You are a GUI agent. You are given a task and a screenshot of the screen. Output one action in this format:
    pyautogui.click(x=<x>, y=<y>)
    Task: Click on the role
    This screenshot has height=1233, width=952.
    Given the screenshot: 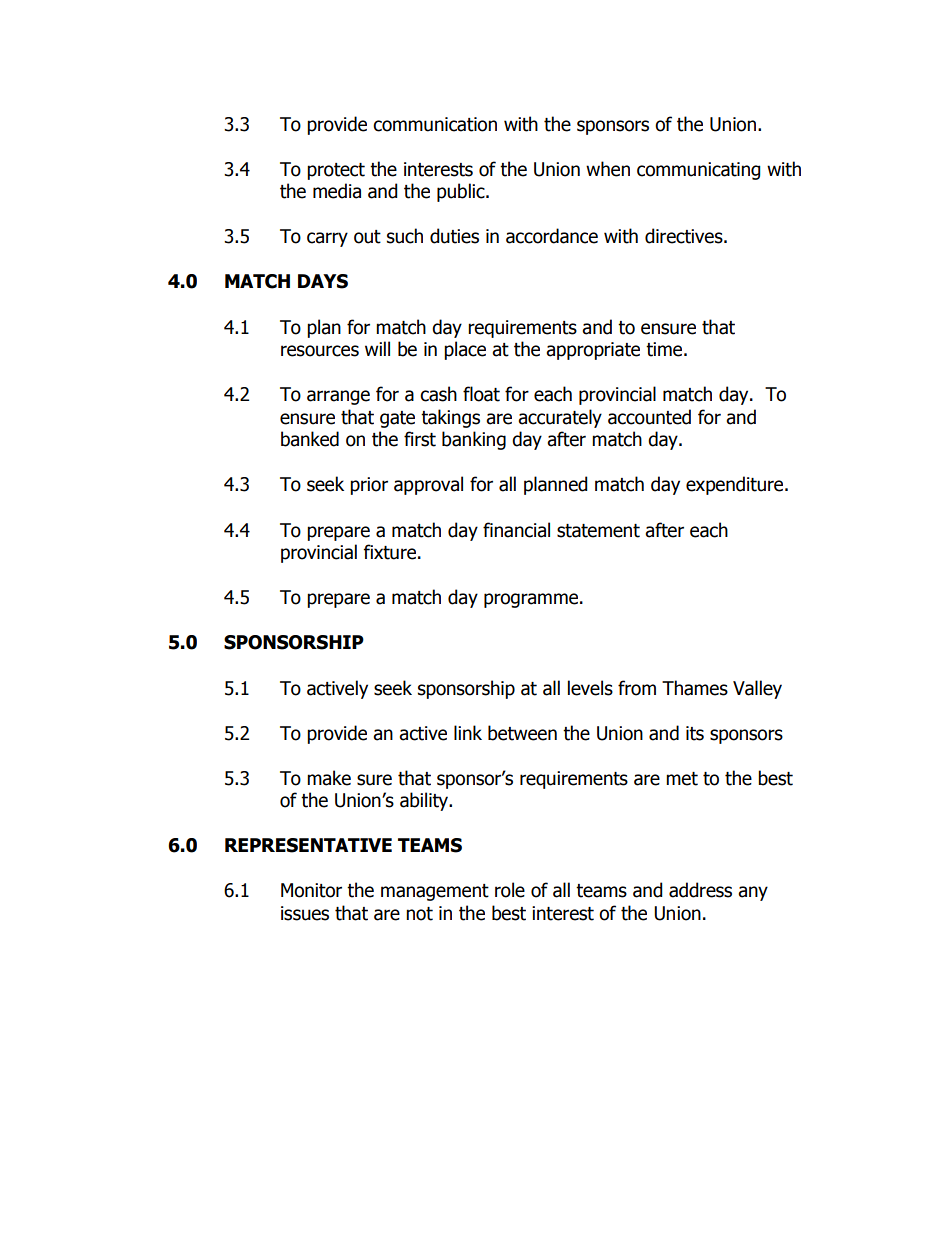 What is the action you would take?
    pyautogui.click(x=510, y=890)
